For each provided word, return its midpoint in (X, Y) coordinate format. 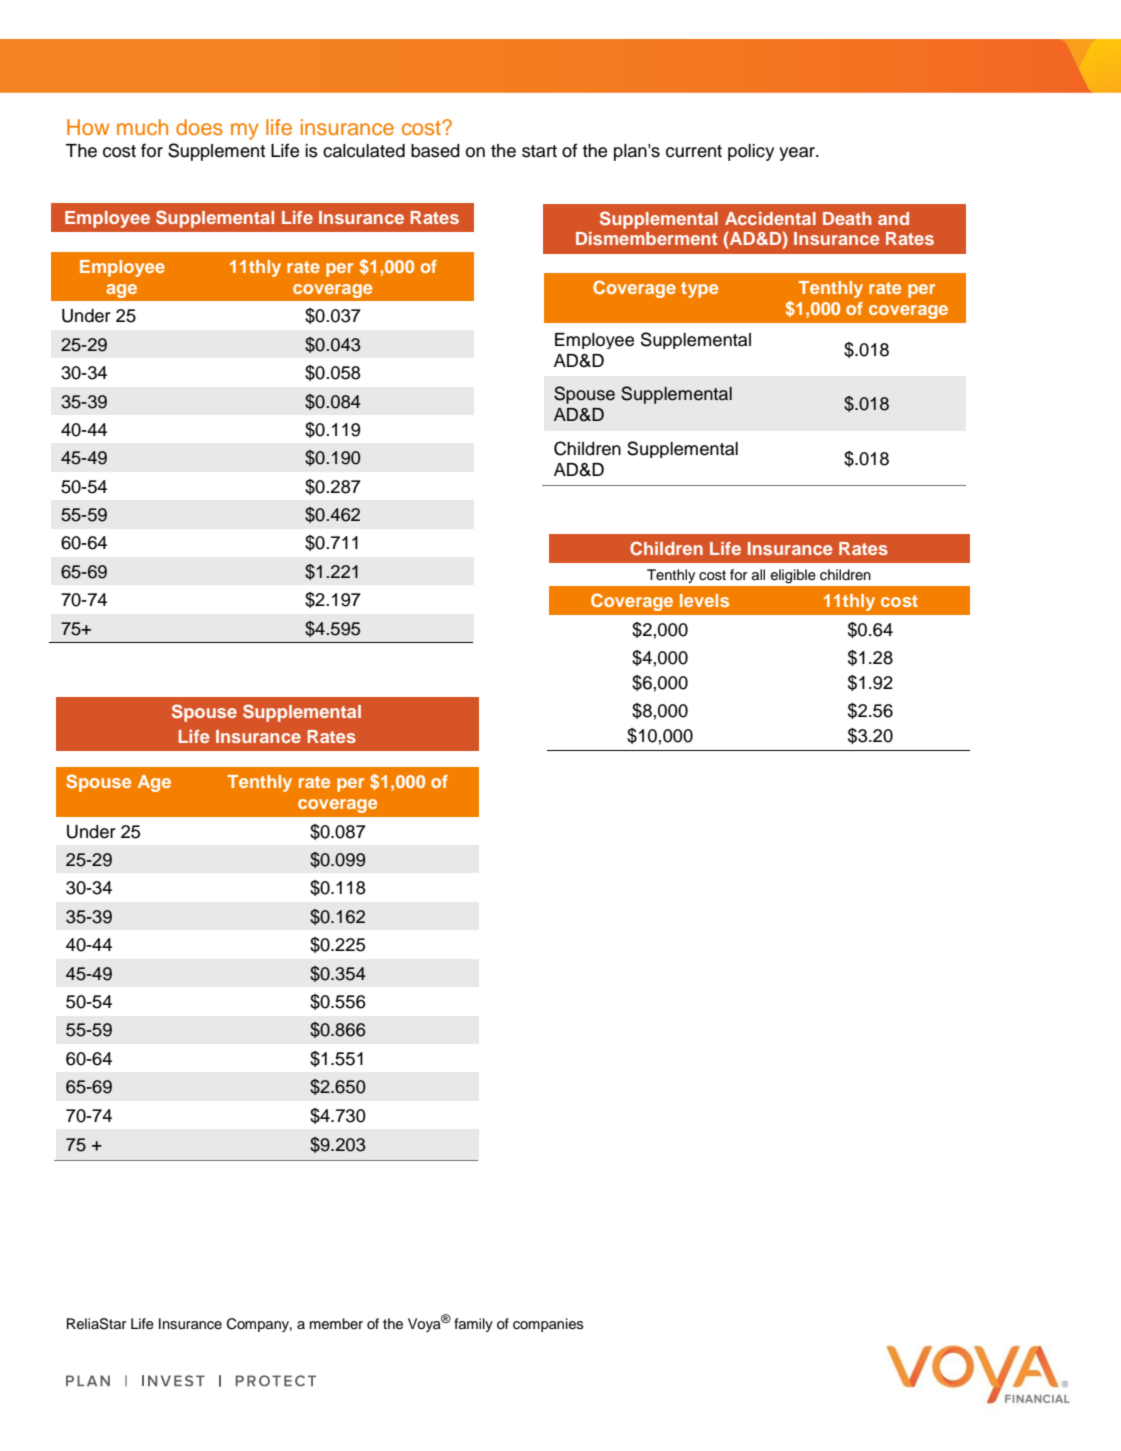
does (199, 127)
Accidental (770, 218)
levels (704, 600)
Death (847, 218)
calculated (364, 151)
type (699, 290)
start (539, 151)
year (798, 154)
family (473, 1325)
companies (548, 1325)
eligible (793, 576)
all (758, 574)
